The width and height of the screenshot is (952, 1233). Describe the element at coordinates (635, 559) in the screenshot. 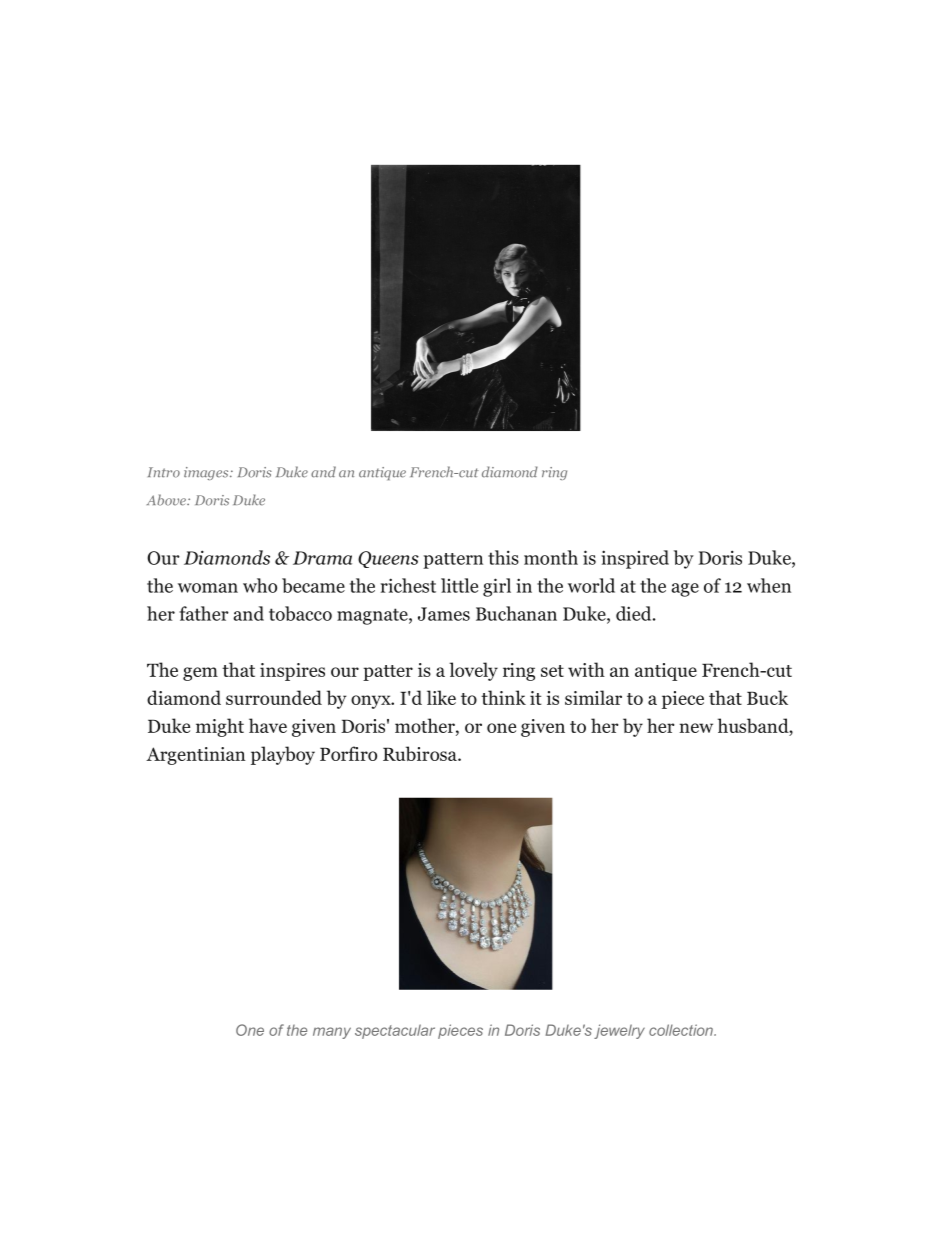

I see `inspired` at that location.
